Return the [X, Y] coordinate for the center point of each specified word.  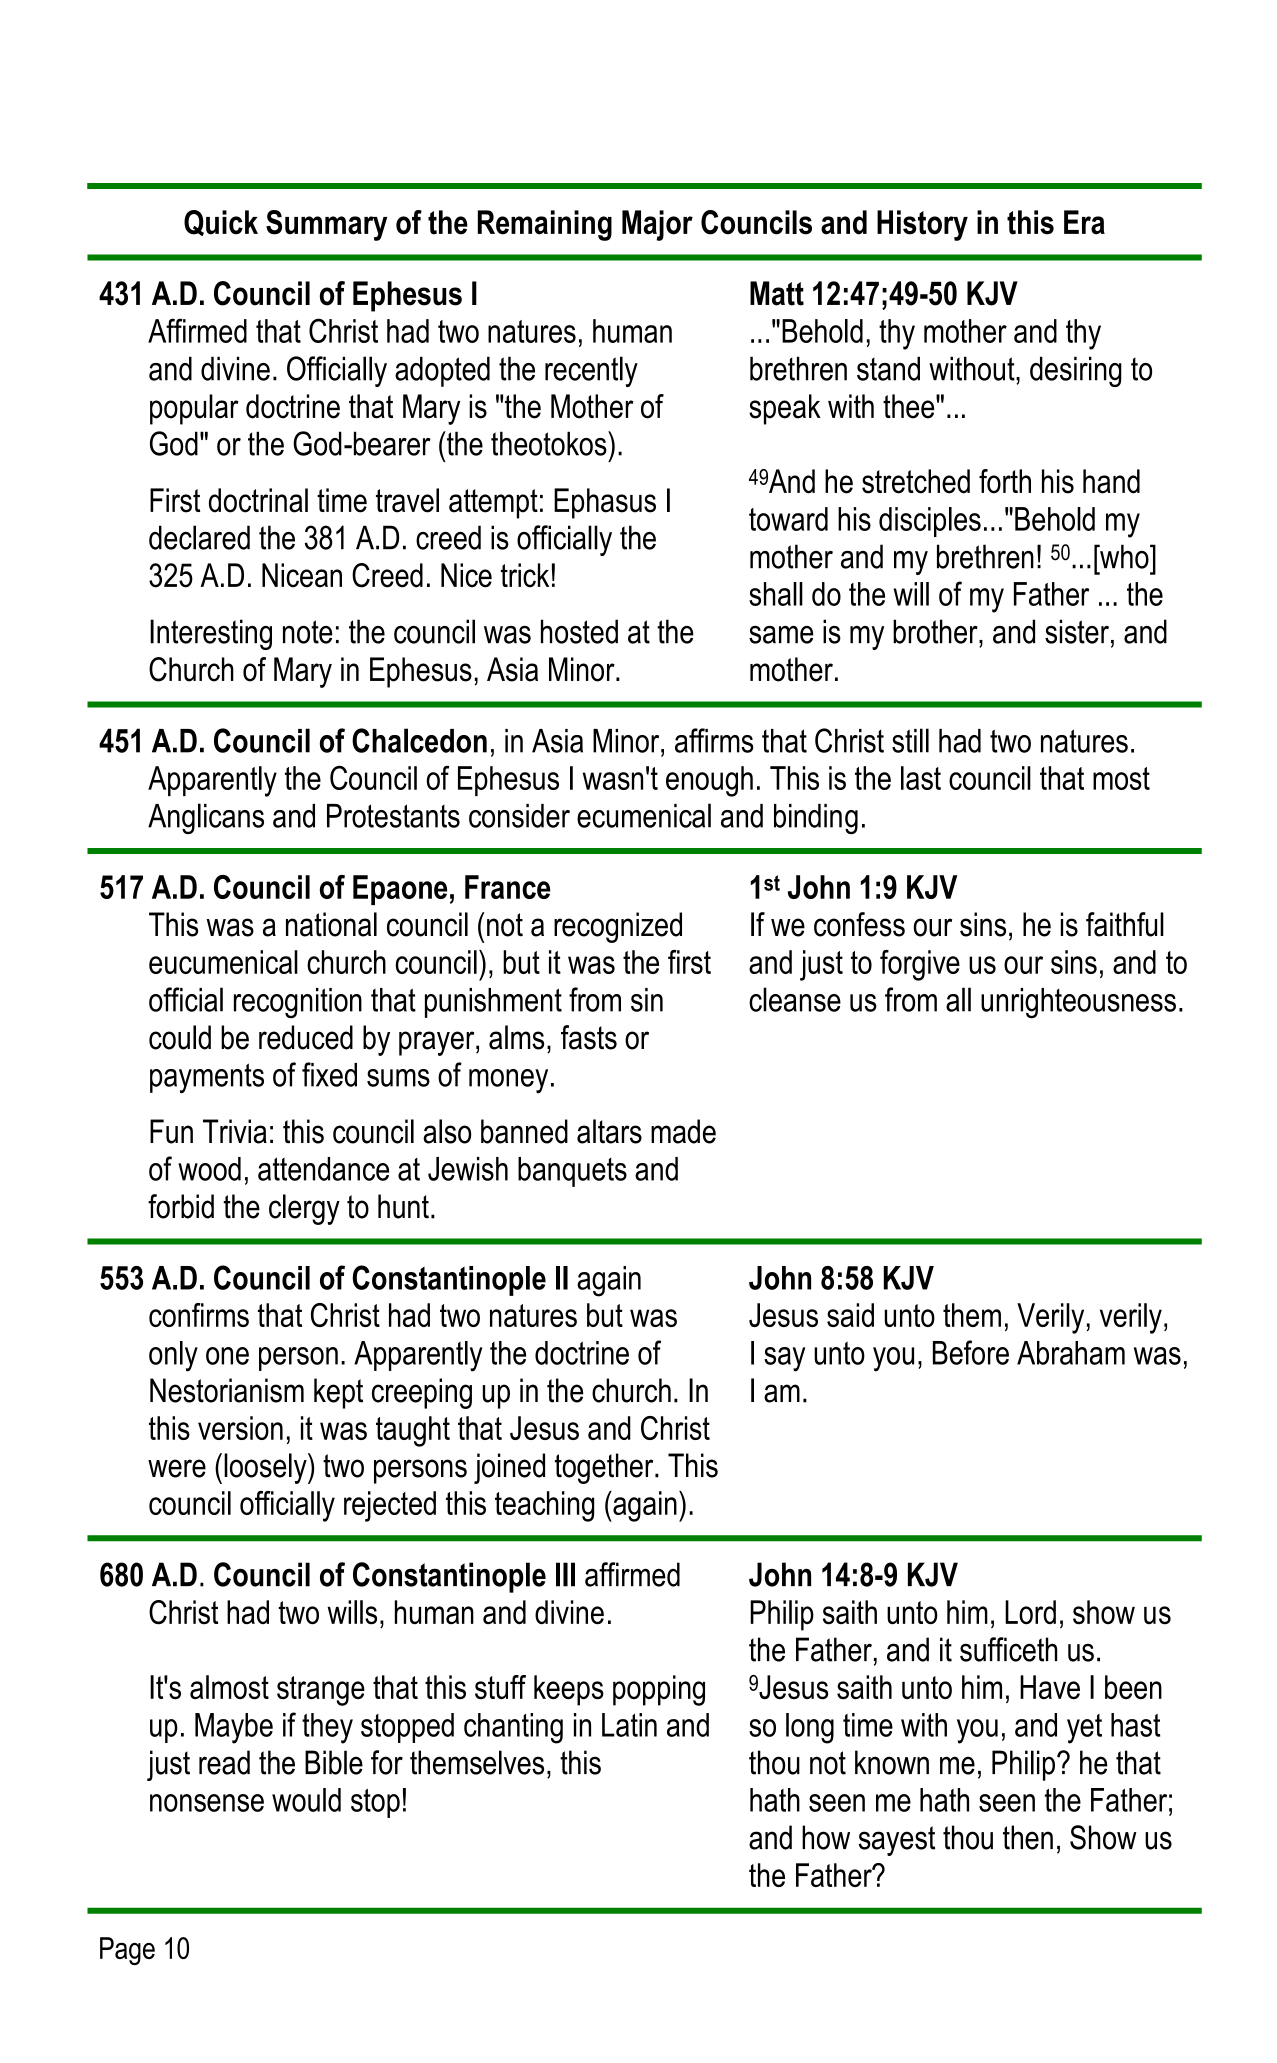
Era [1084, 222]
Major [657, 225]
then [1028, 1837]
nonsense [207, 1803]
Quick [221, 223]
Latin [629, 1725]
